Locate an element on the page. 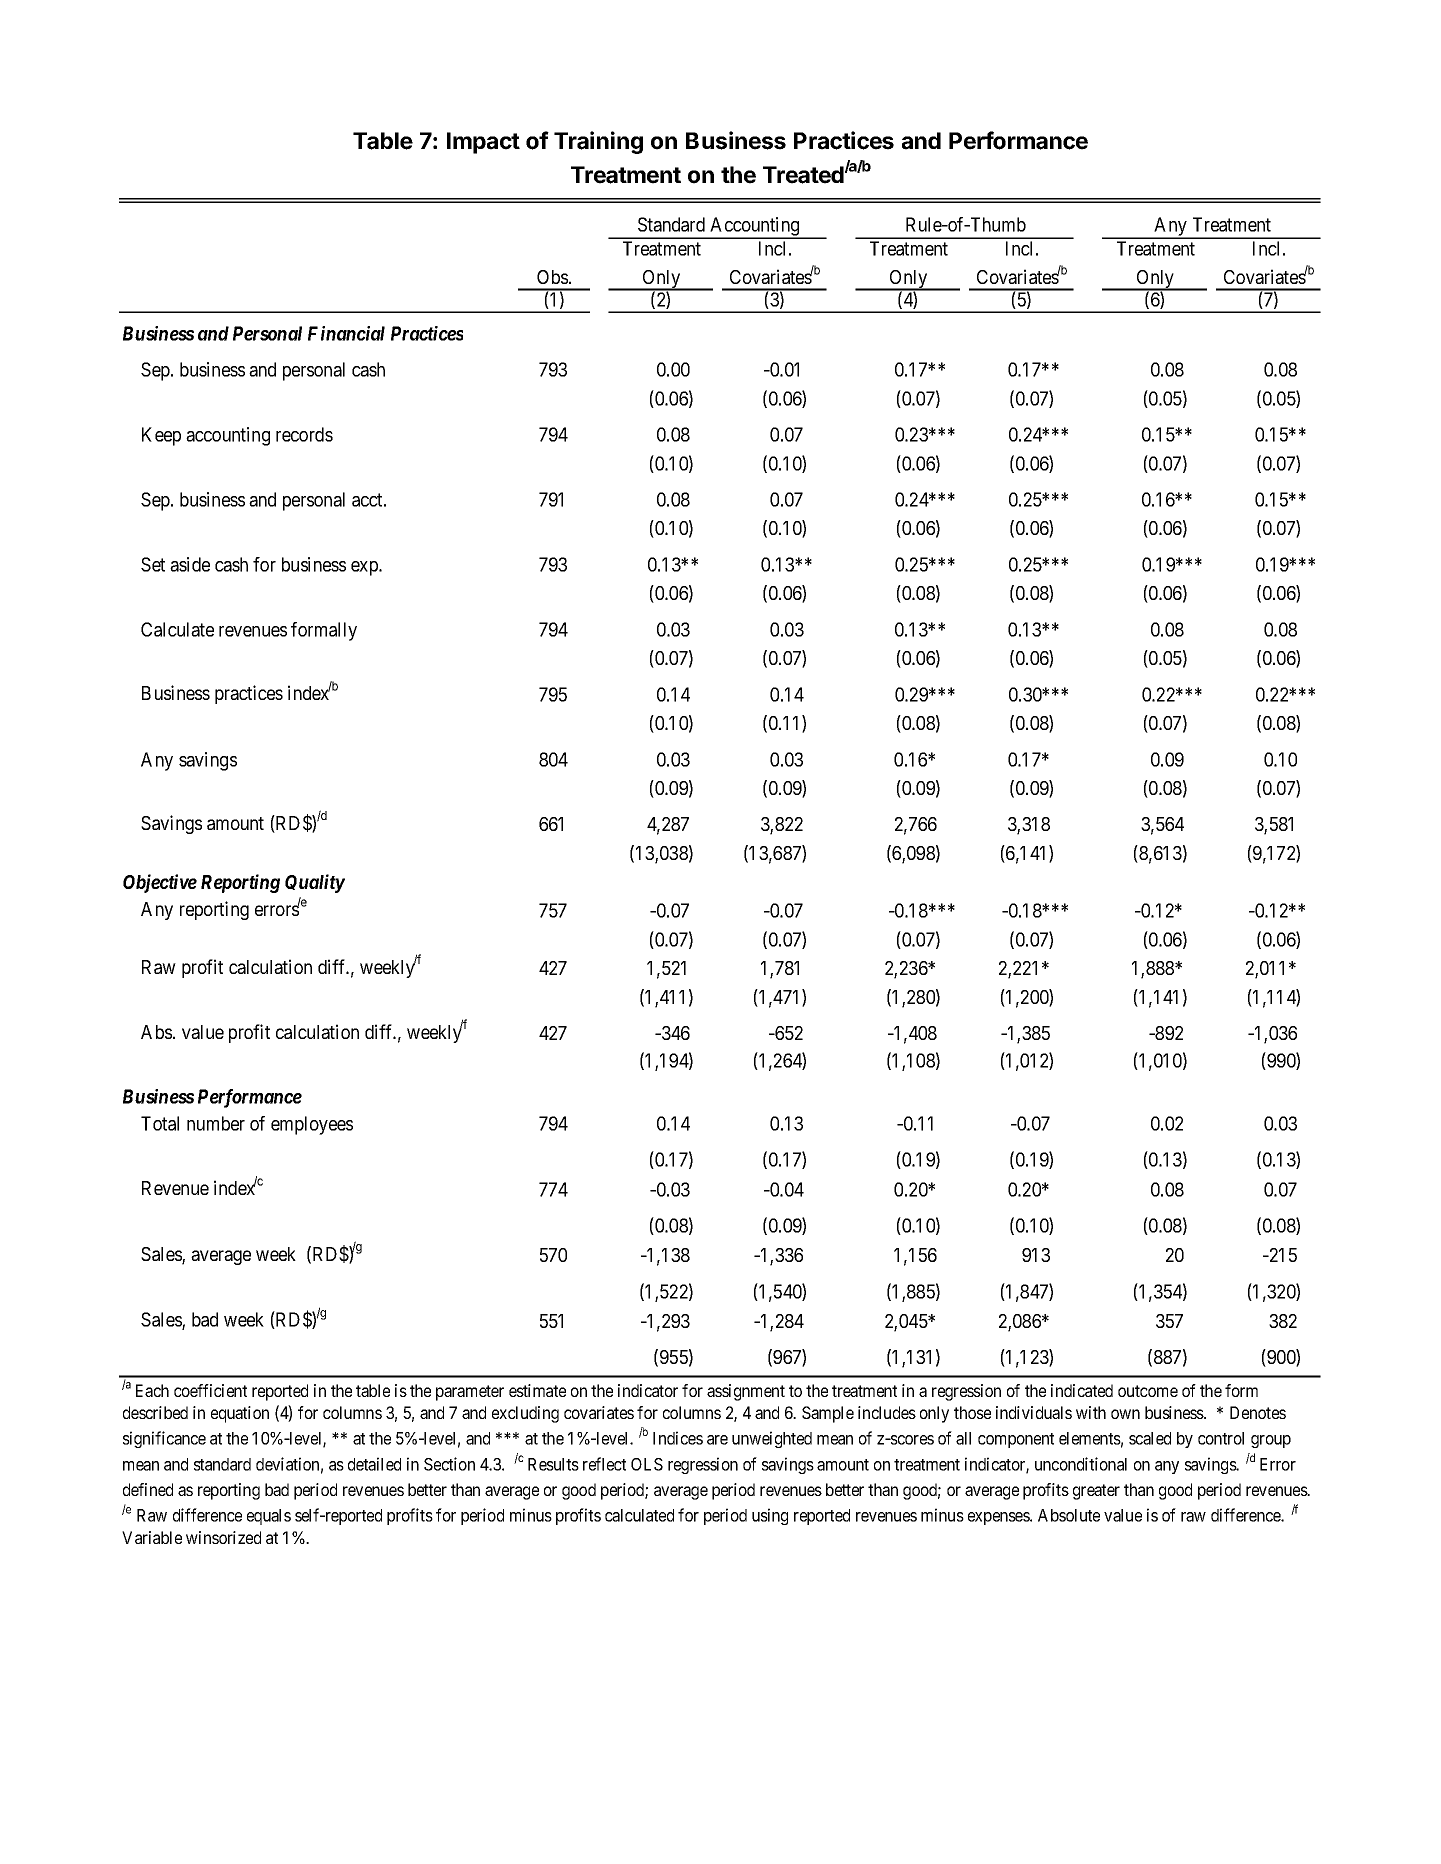 Image resolution: width=1441 pixels, height=1864 pixels. using is located at coordinates (770, 1516).
